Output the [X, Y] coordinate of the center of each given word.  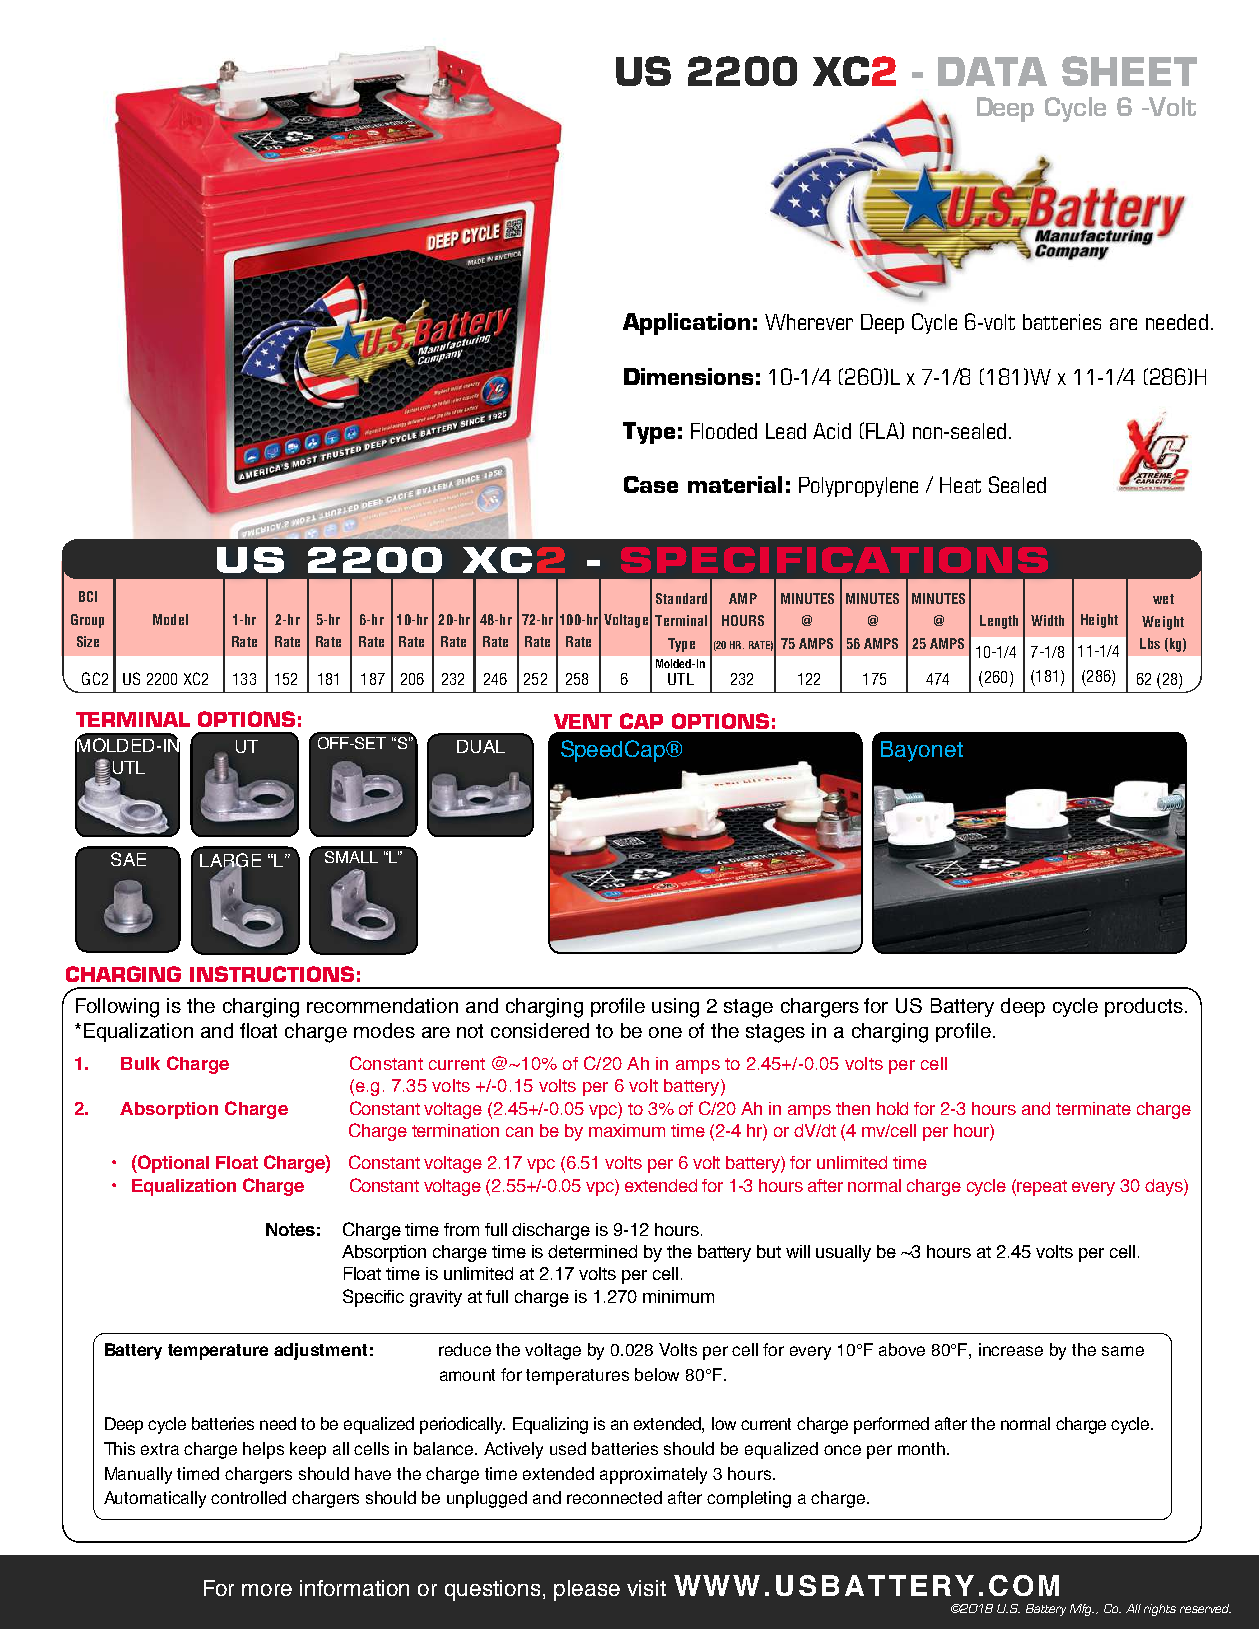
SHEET [1129, 71]
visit [646, 1588]
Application [686, 324]
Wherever [809, 322]
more [267, 1590]
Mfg [1082, 1610]
